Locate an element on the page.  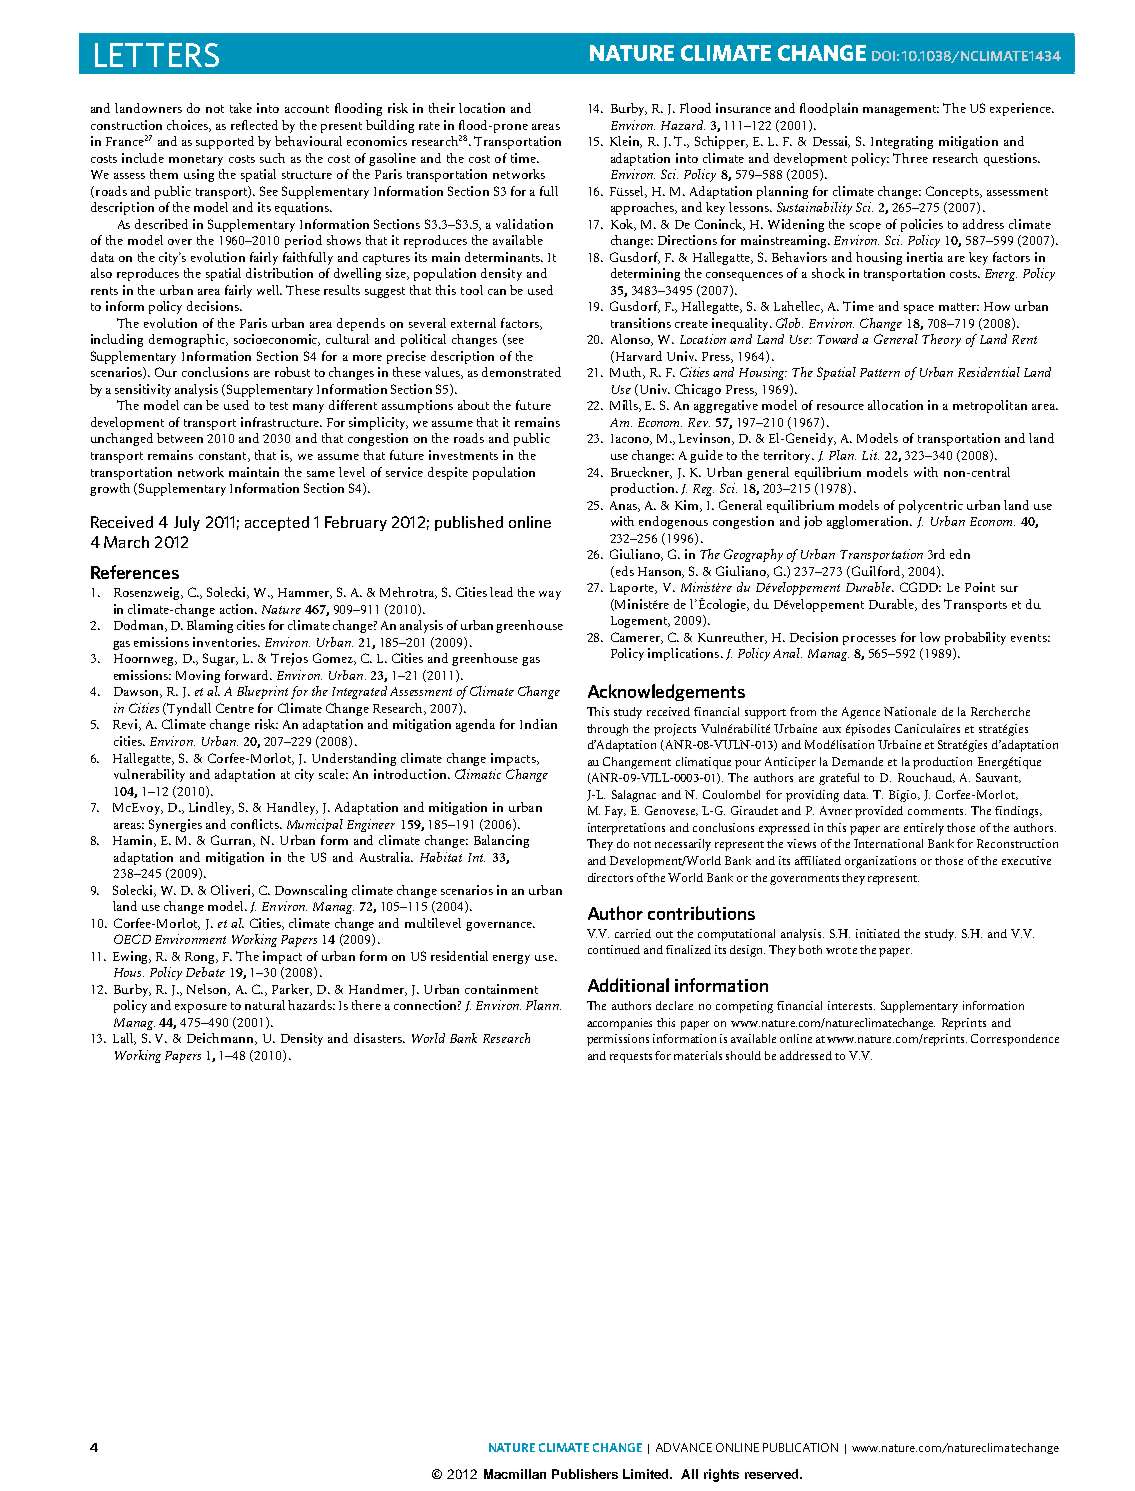
Mills is located at coordinates (625, 406).
